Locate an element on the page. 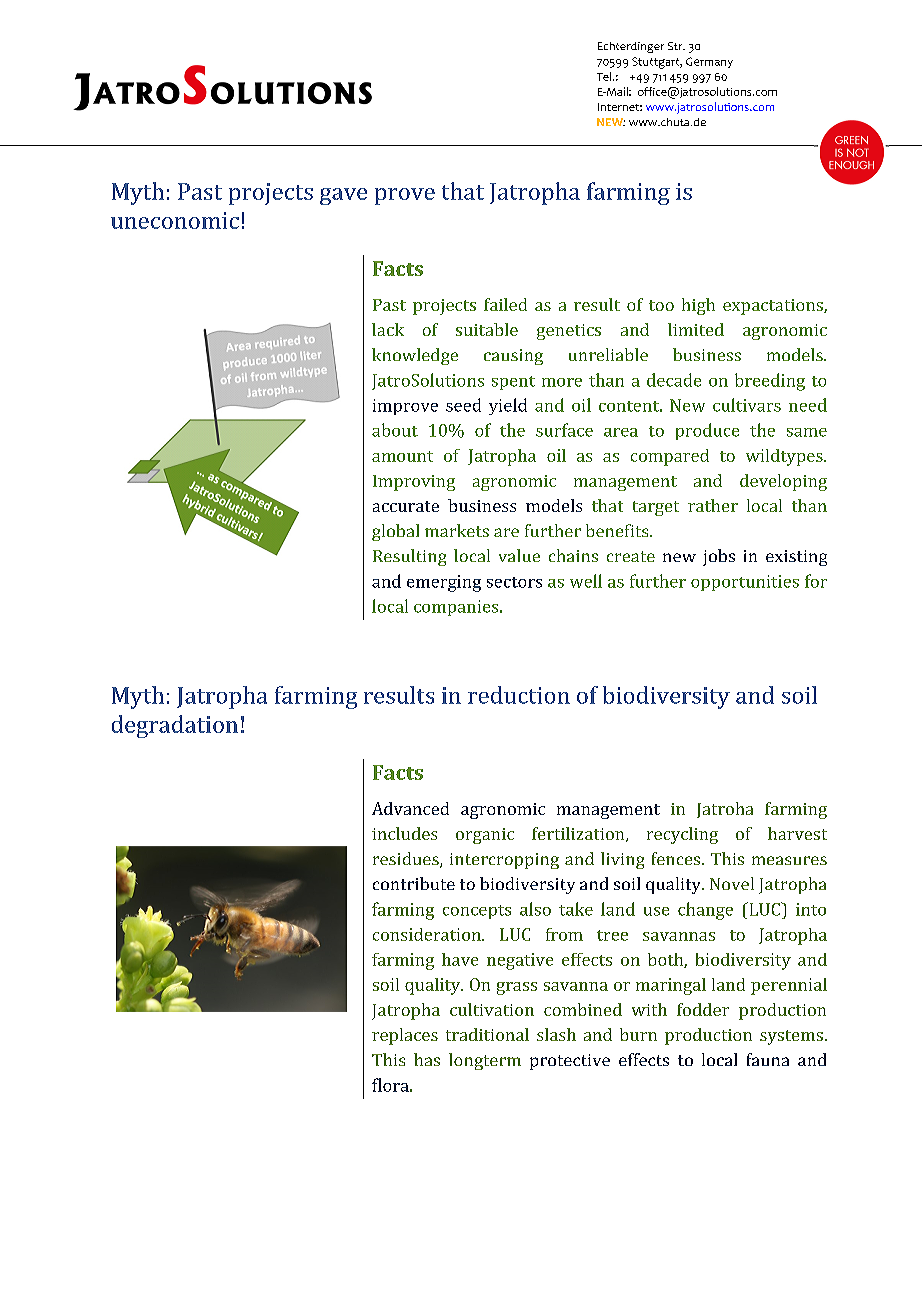  traditional is located at coordinates (487, 1034).
